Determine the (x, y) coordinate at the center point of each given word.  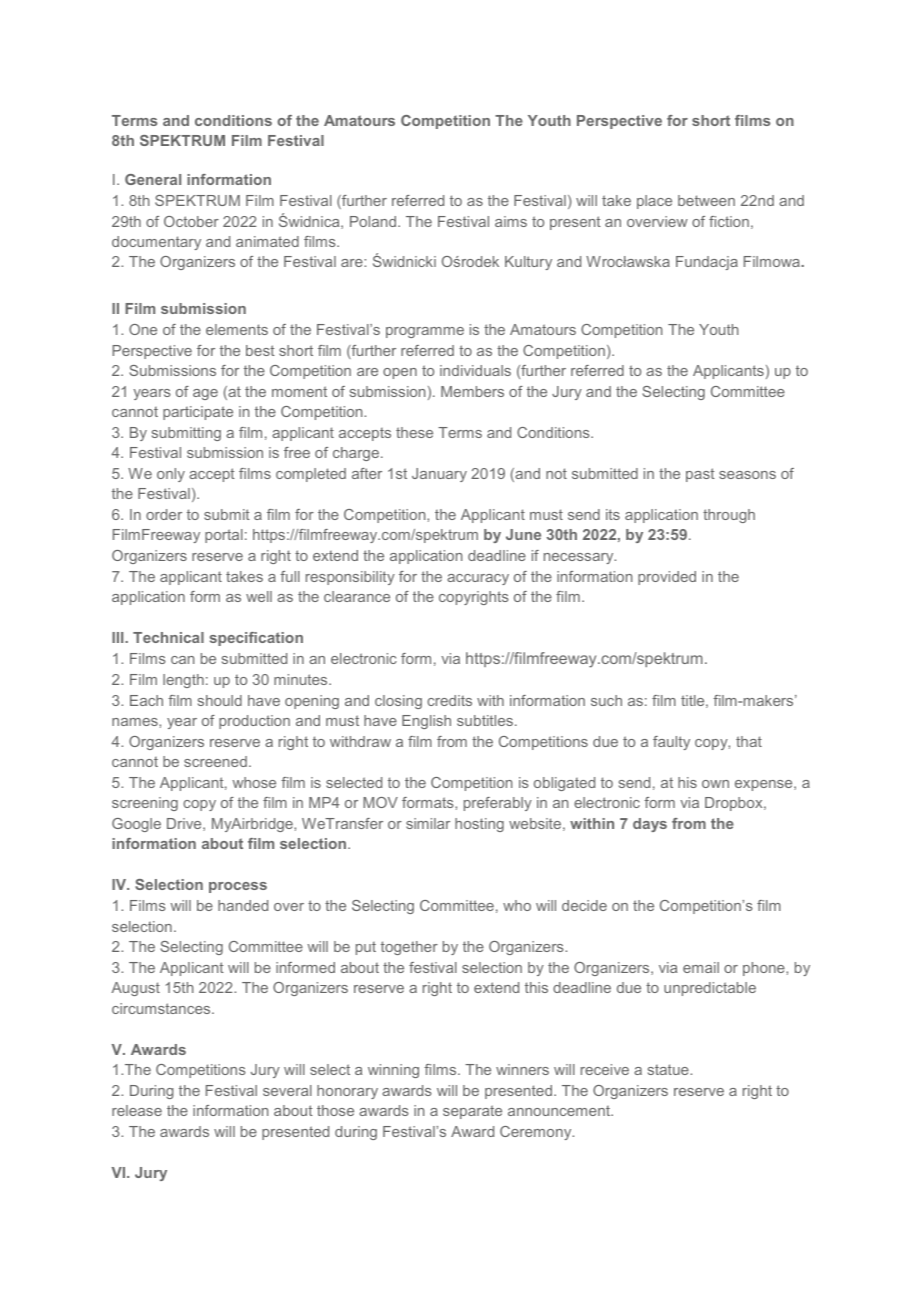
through (729, 516)
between (706, 200)
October (191, 221)
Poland (374, 221)
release (137, 1110)
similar (428, 823)
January (439, 475)
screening (145, 804)
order (164, 514)
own (715, 784)
